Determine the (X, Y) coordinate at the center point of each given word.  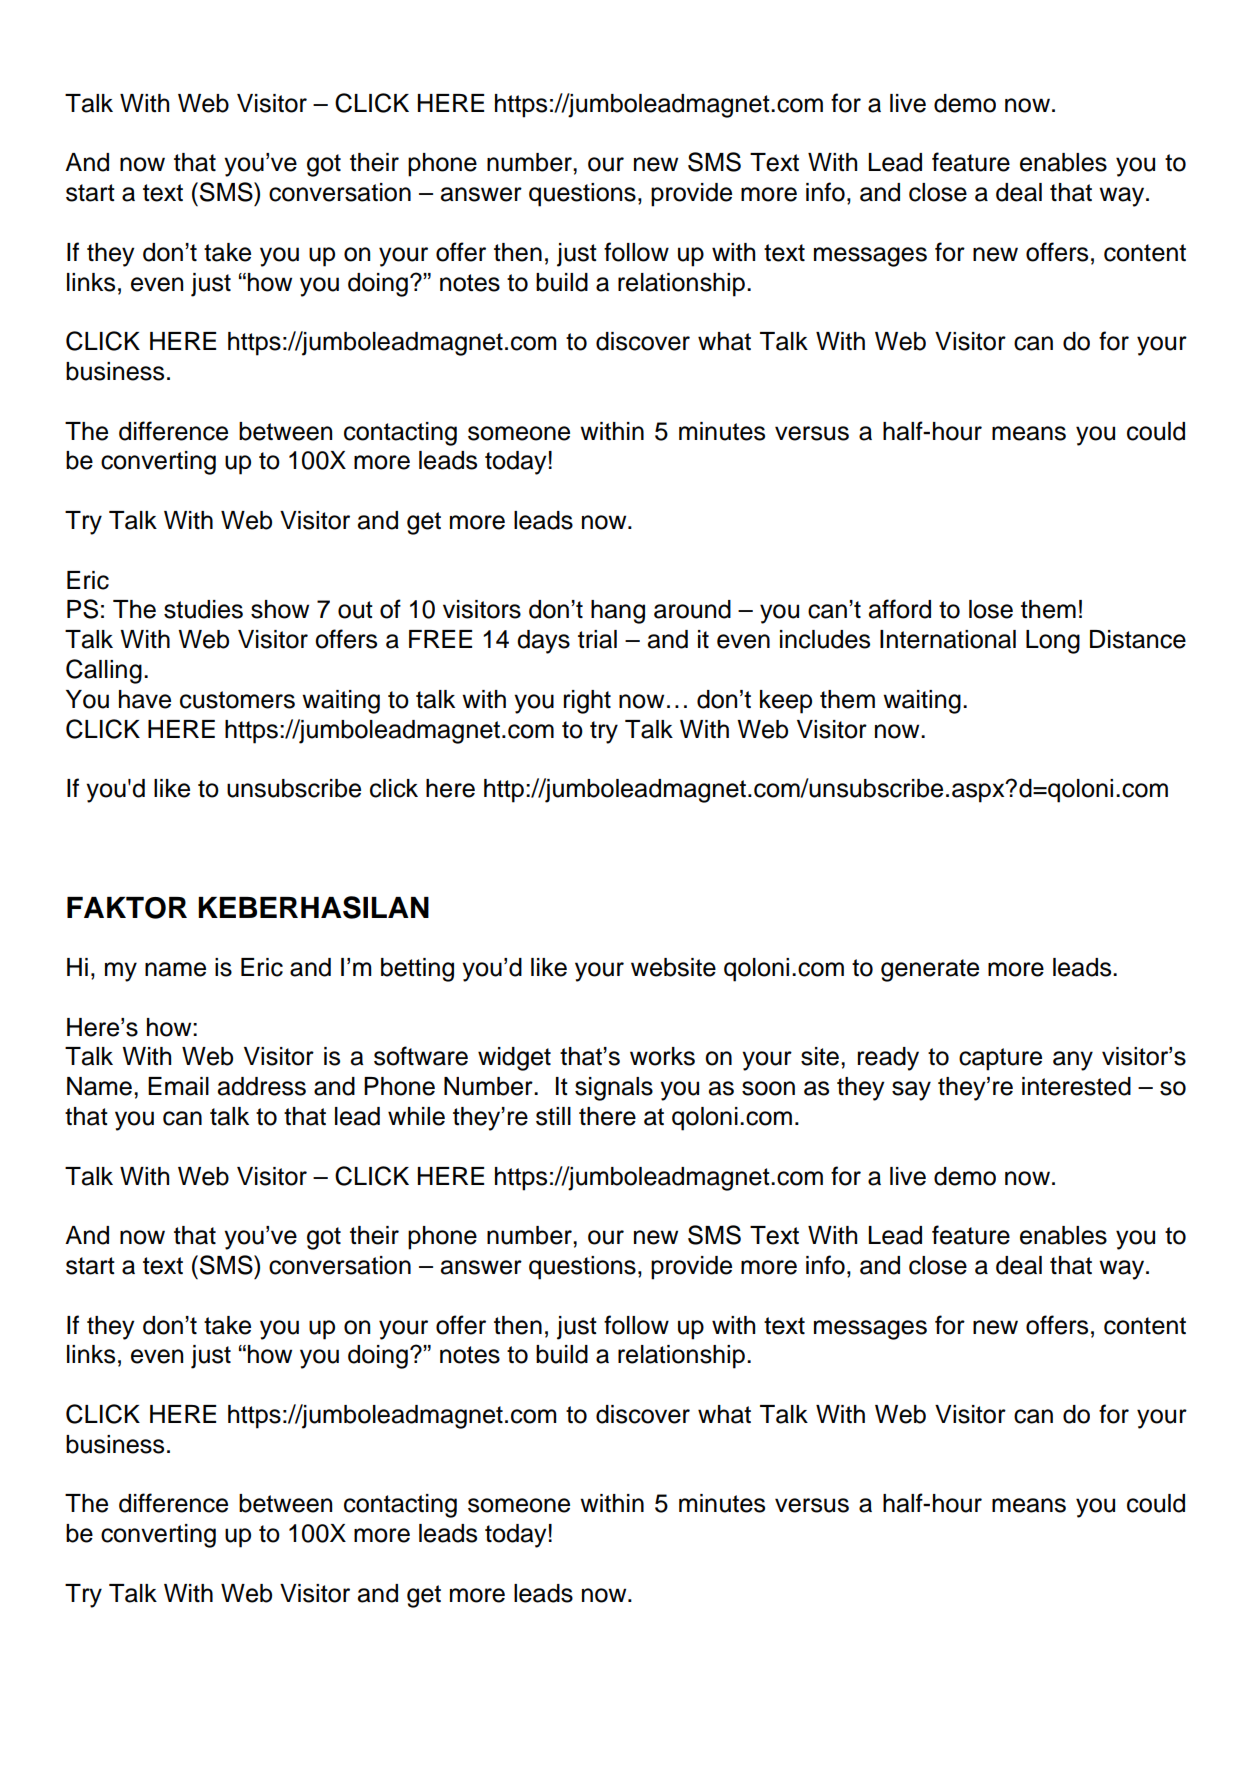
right (587, 702)
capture (1000, 1059)
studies (203, 609)
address (262, 1086)
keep (786, 702)
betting (417, 970)
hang (618, 612)
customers (237, 700)
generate (930, 970)
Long (1053, 642)
